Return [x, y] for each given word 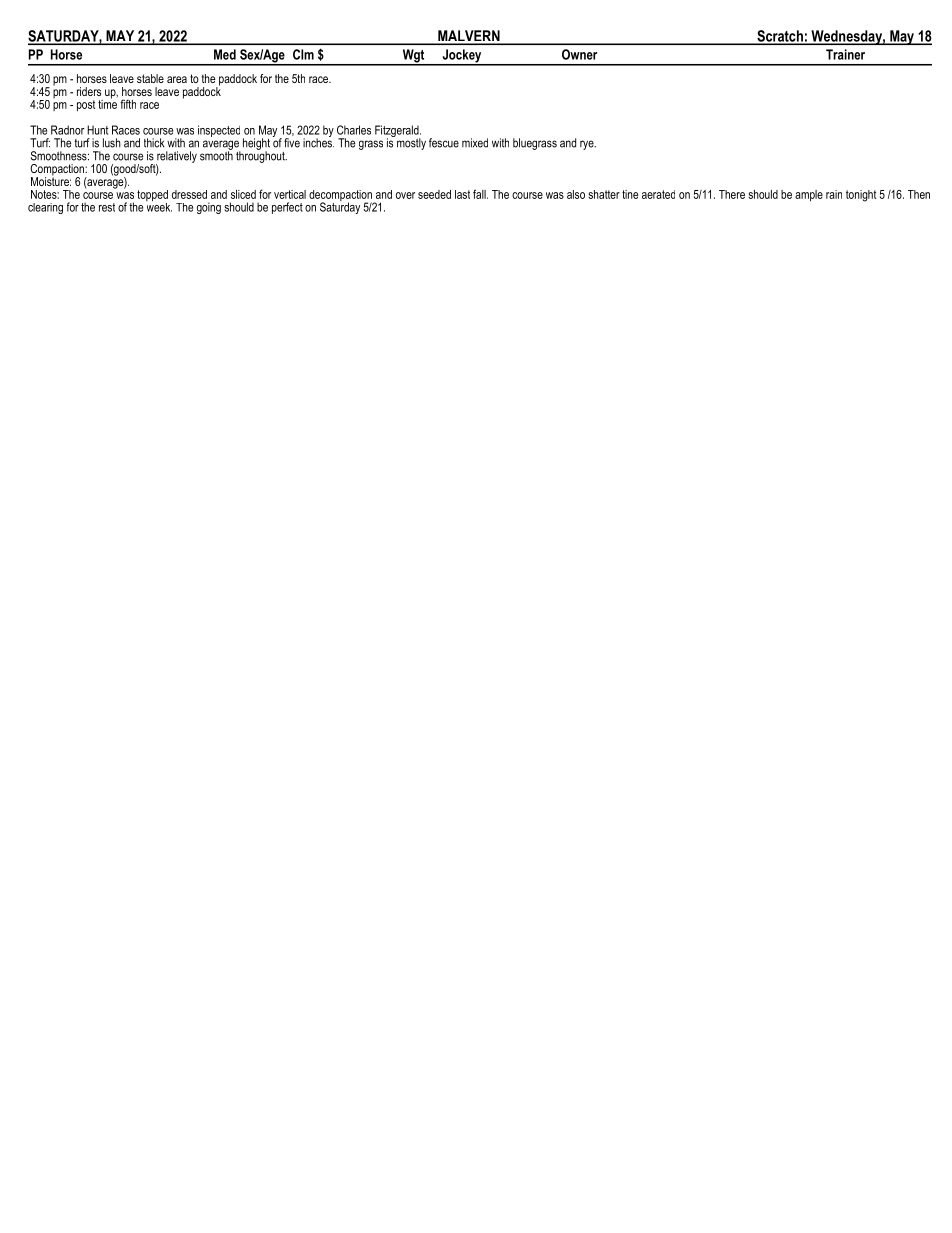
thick [154, 143]
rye [588, 145]
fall [480, 194]
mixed [475, 143]
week [159, 206]
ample [809, 195]
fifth [128, 104]
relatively [176, 158]
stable [150, 78]
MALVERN [469, 37]
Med [225, 54]
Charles [354, 130]
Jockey [462, 57]
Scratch [780, 37]
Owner [579, 54]
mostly [411, 144]
